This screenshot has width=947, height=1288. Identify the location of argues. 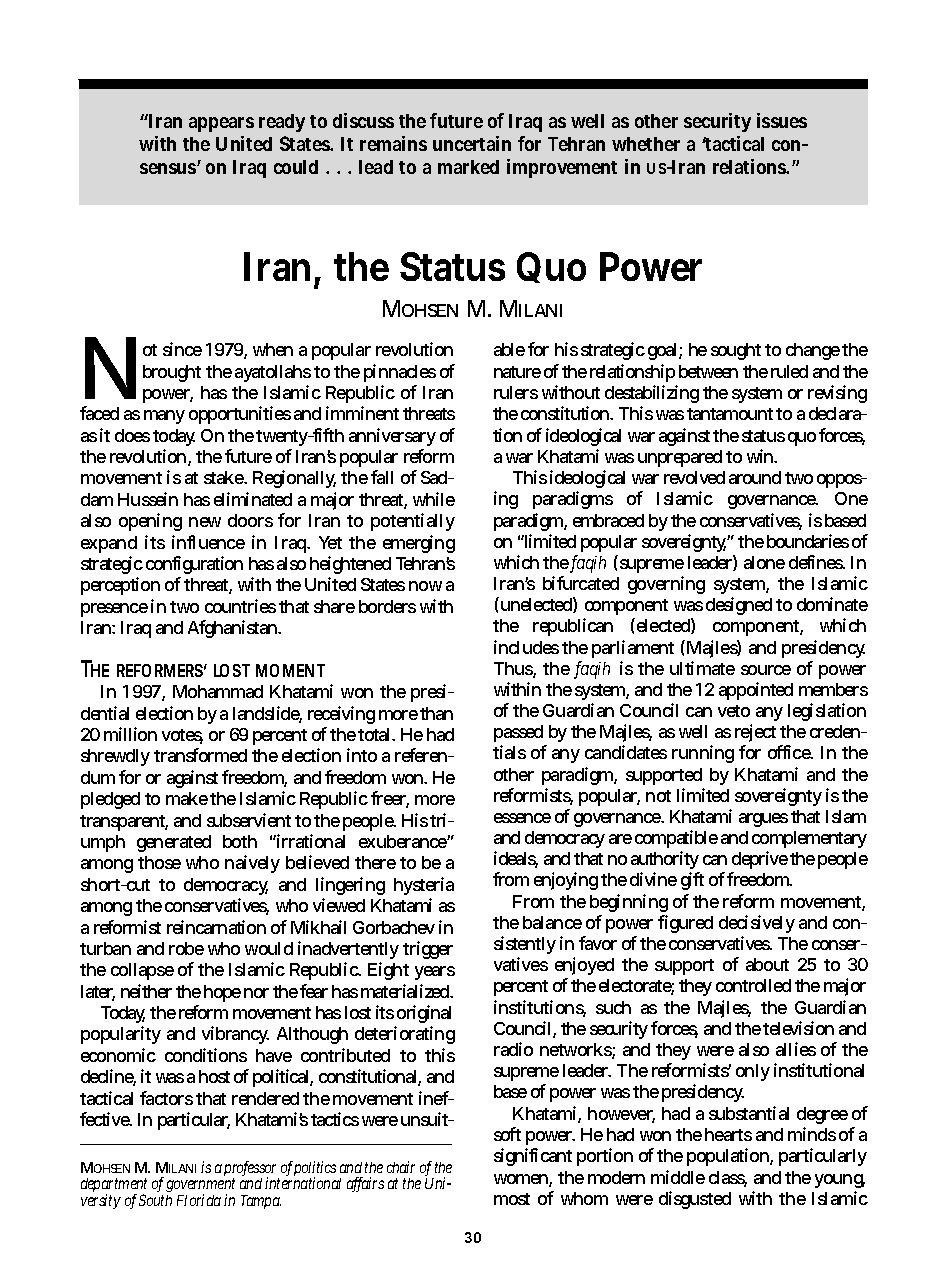
(763, 820).
